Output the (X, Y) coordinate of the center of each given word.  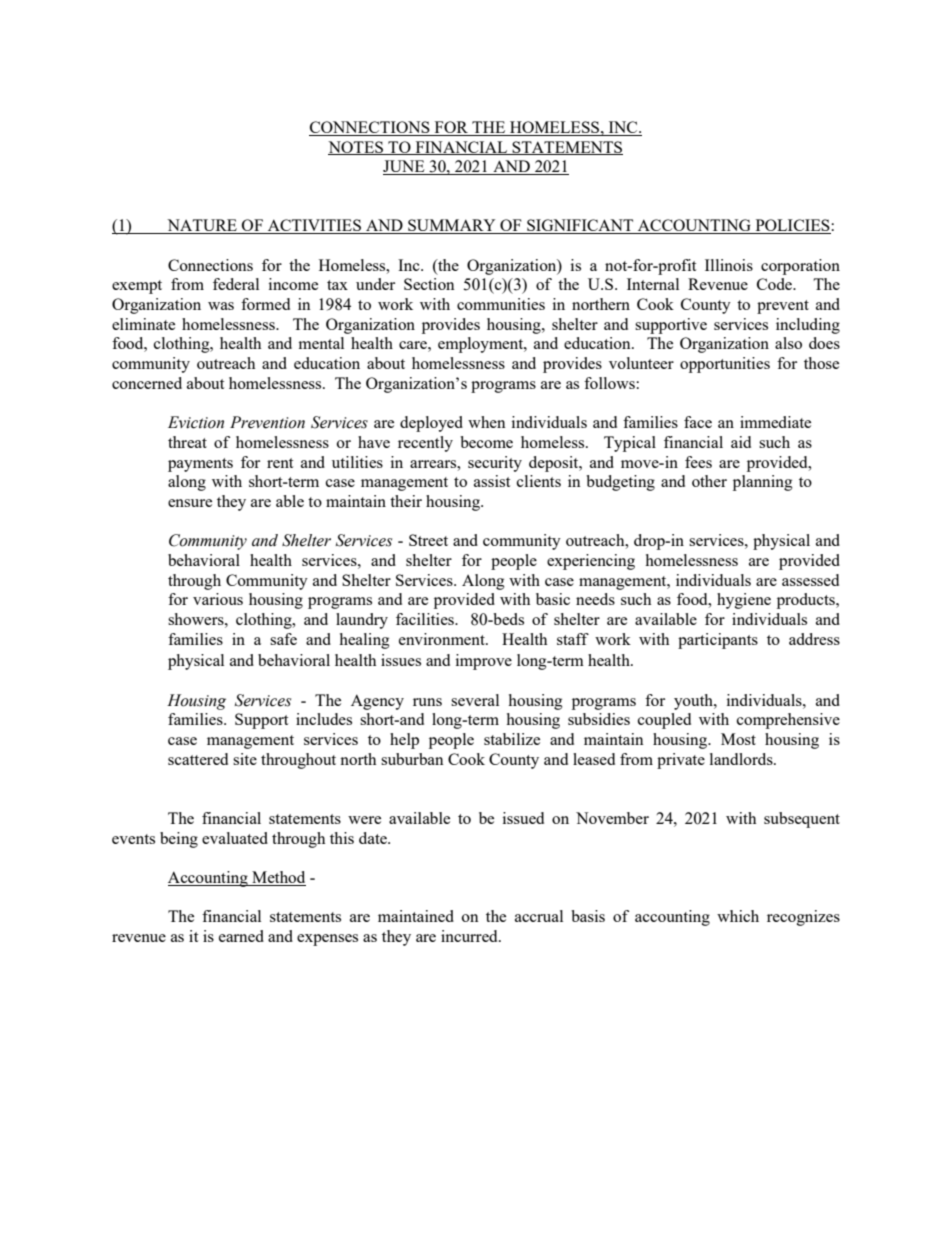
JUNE (405, 167)
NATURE (202, 226)
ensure (190, 503)
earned (241, 936)
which (738, 916)
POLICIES (792, 226)
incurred (470, 936)
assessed (810, 580)
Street (428, 540)
